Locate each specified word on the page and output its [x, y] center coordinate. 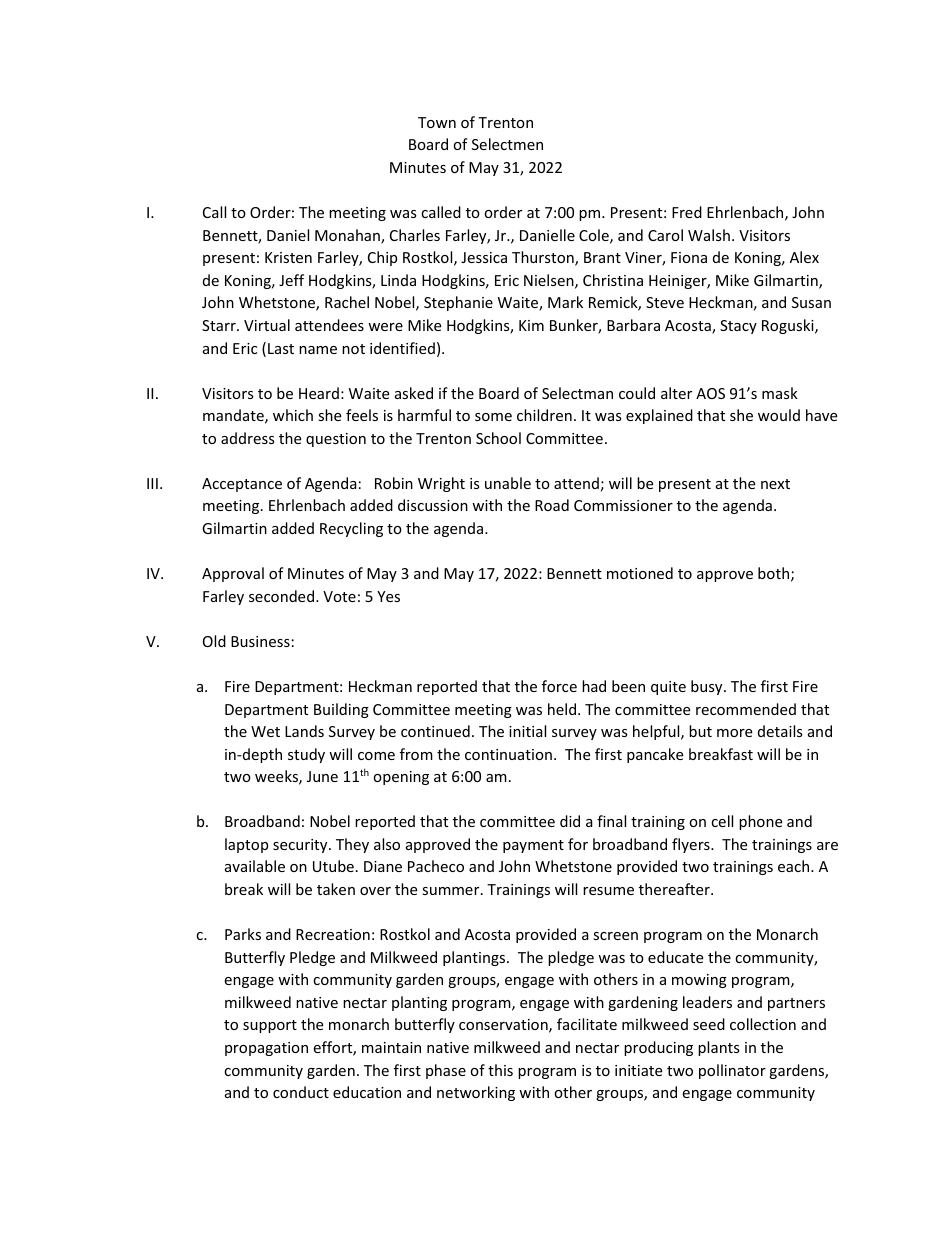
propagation [266, 1049]
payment [533, 846]
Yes [388, 596]
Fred [687, 212]
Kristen [288, 257]
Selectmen [507, 144]
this [500, 1070]
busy [708, 687]
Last [281, 348]
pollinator [732, 1071]
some [493, 417]
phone [760, 822]
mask [780, 393]
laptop [246, 845]
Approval [233, 574]
